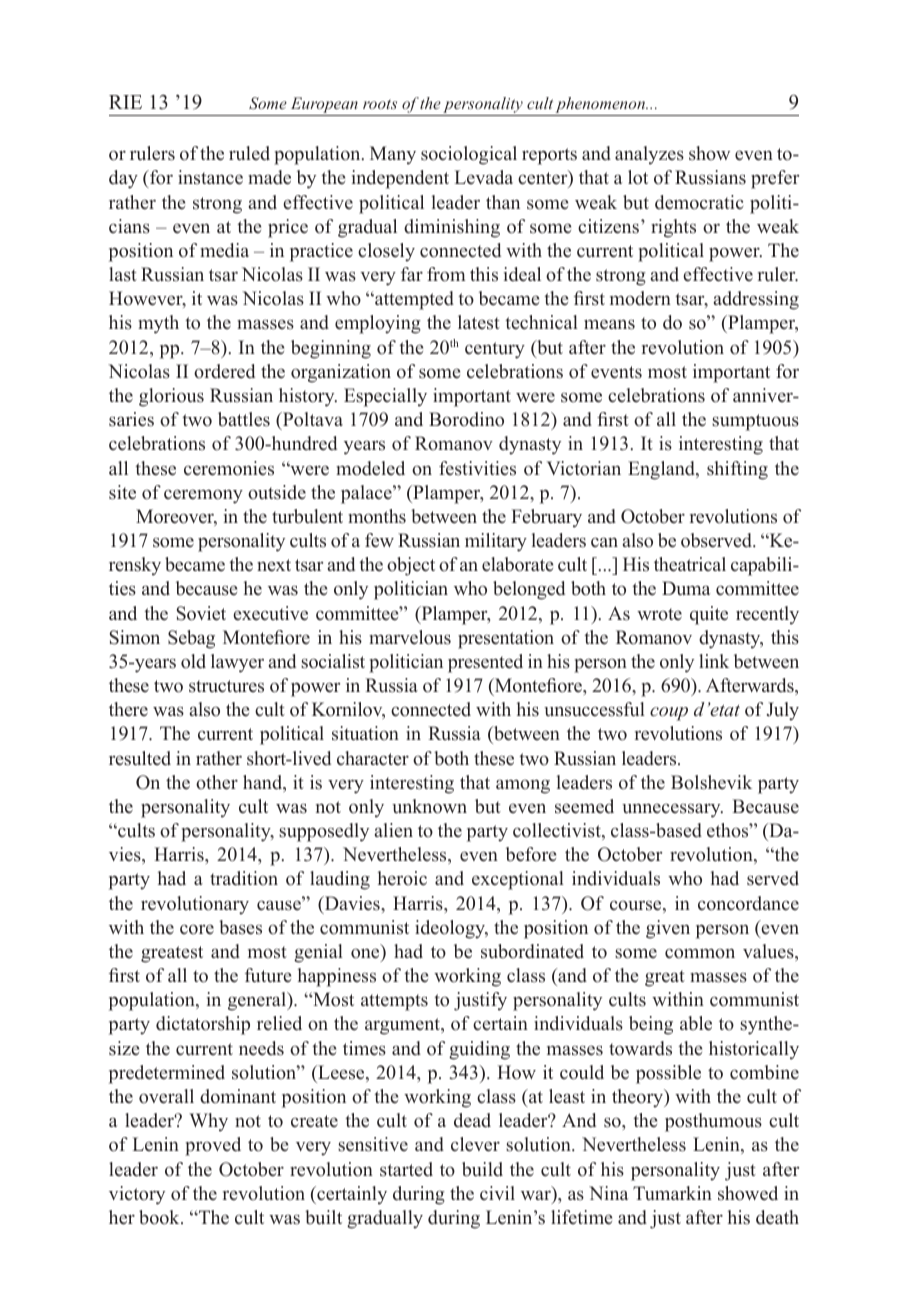 The width and height of the image is (908, 1316). I want to click on sociological, so click(469, 155).
